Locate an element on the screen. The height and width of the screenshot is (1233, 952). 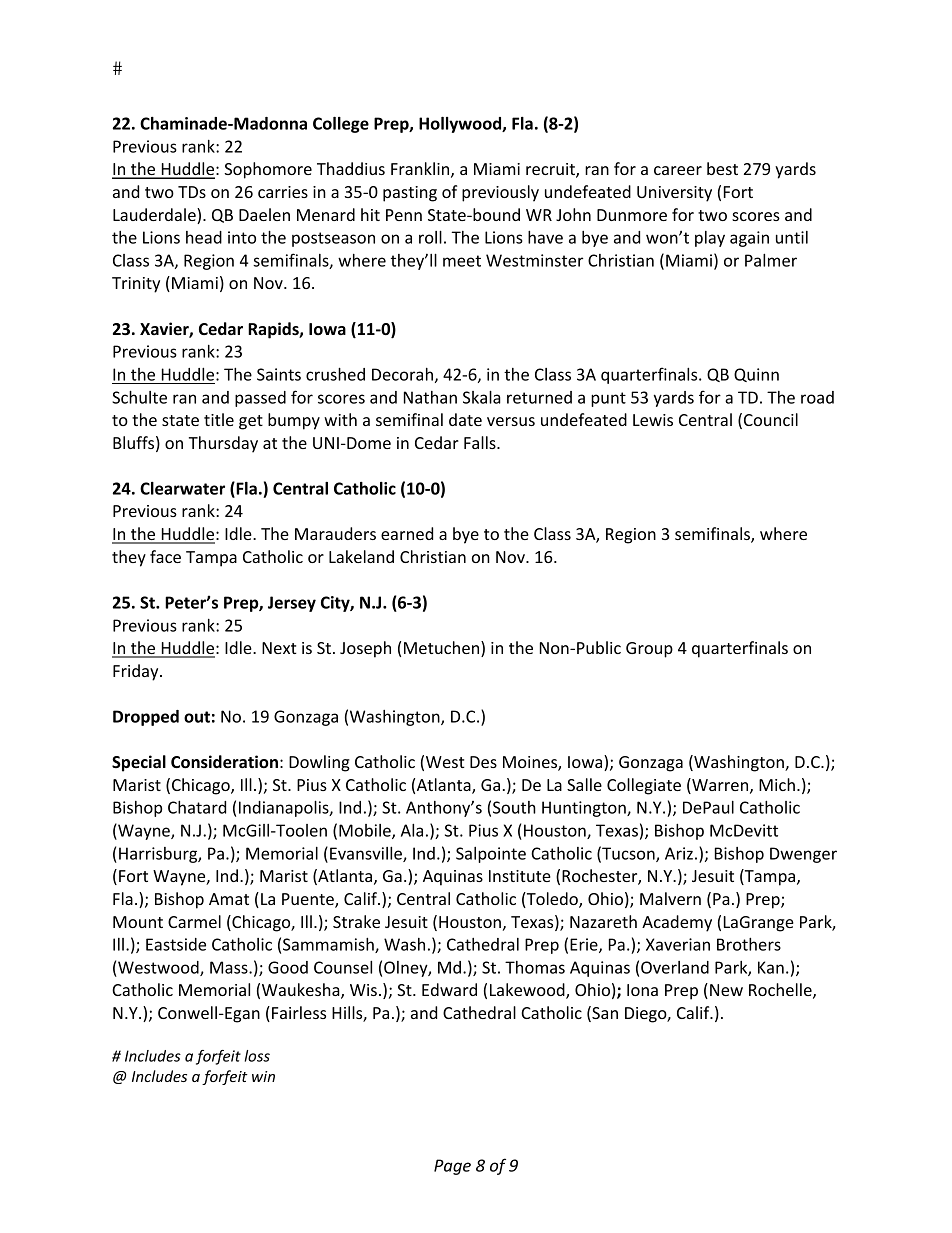
win is located at coordinates (263, 1076).
